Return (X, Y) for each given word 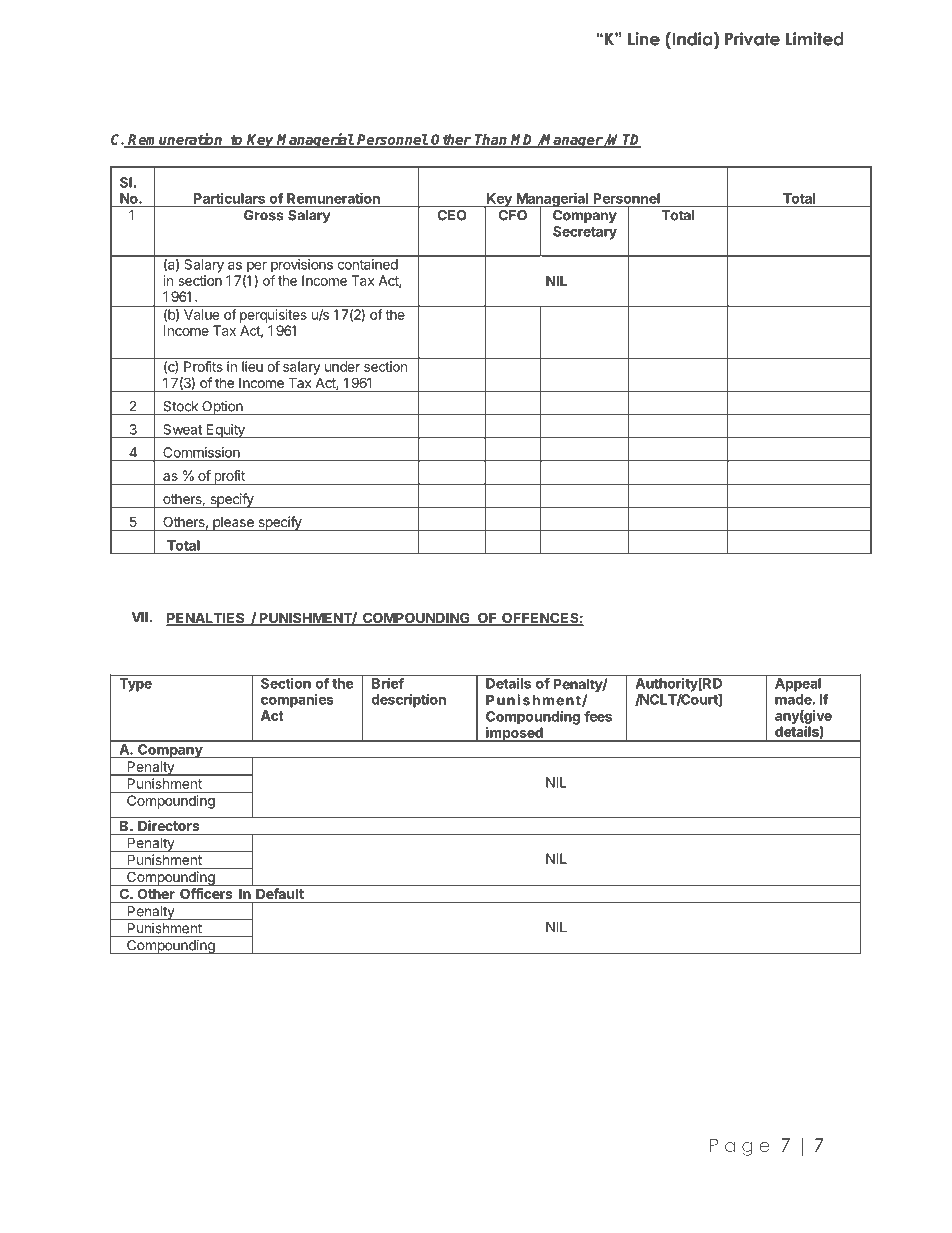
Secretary (585, 233)
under (342, 366)
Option (222, 408)
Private (752, 39)
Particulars (229, 198)
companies (297, 701)
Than (491, 140)
